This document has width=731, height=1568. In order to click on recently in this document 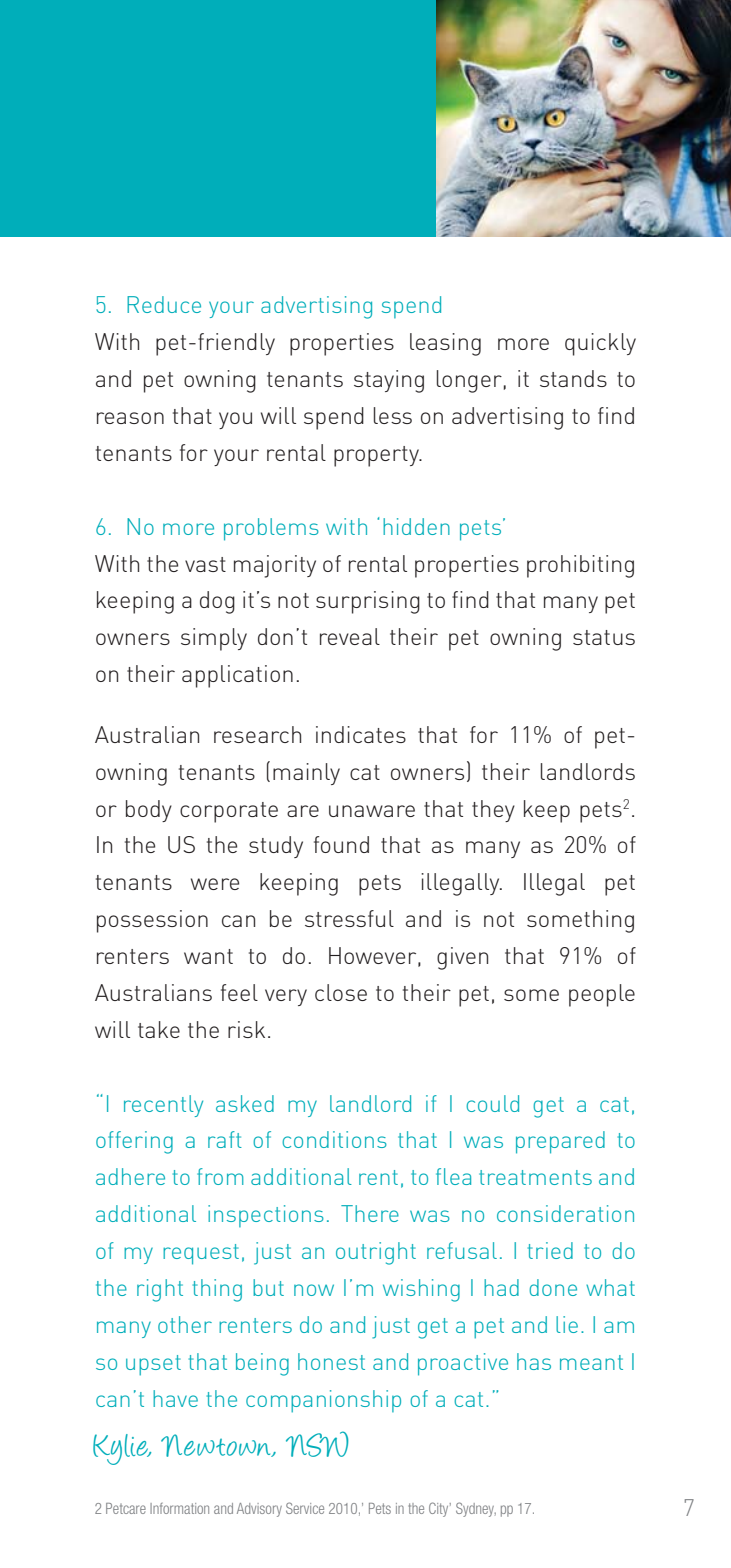, I will do `click(163, 1106)`.
